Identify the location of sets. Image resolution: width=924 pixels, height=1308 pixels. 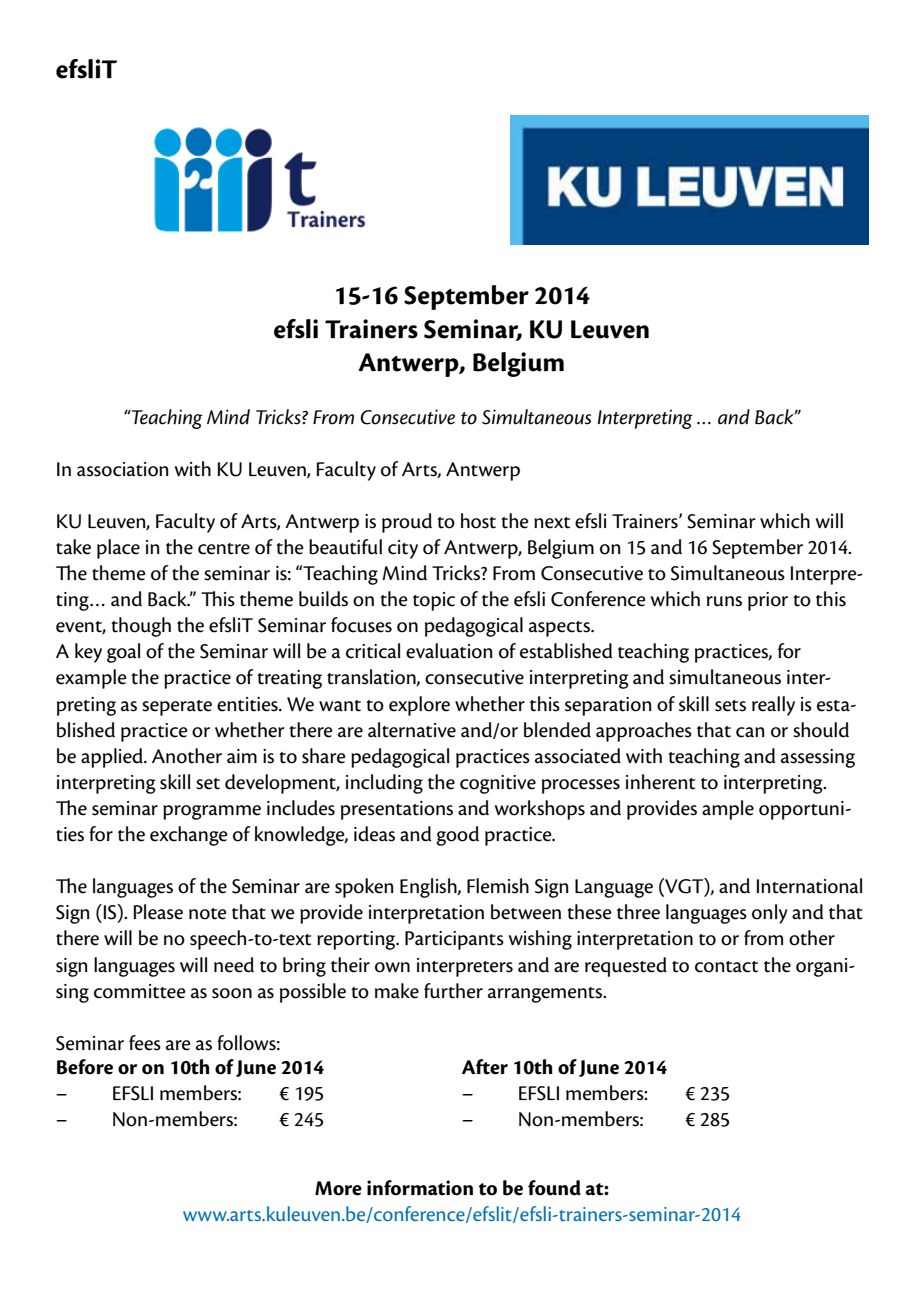
(730, 706).
